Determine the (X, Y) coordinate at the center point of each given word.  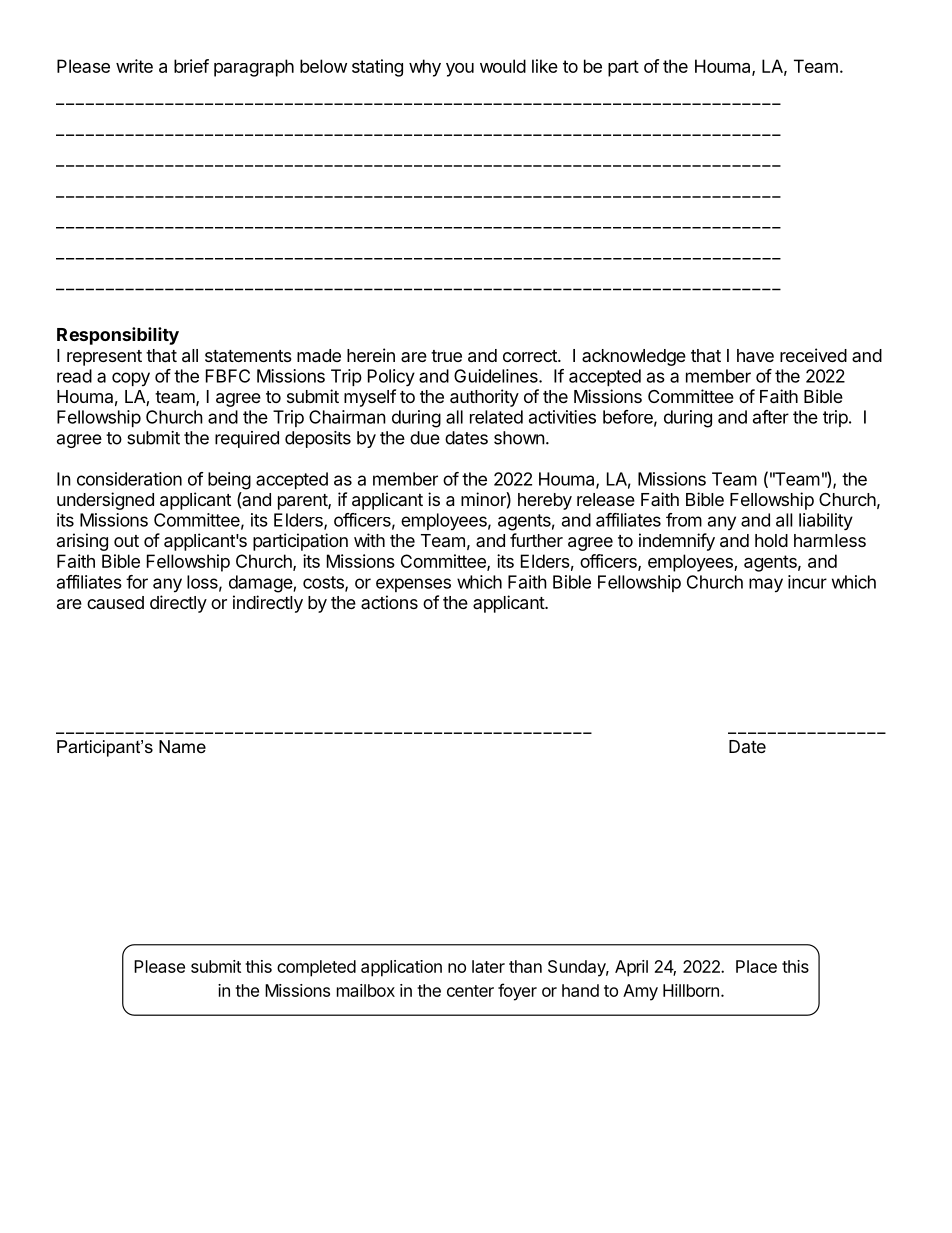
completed (316, 968)
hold (771, 540)
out (126, 541)
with (369, 540)
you (460, 70)
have (755, 356)
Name (182, 746)
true (446, 356)
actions (389, 602)
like (545, 66)
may (766, 585)
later (488, 966)
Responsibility (118, 336)
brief (191, 66)
